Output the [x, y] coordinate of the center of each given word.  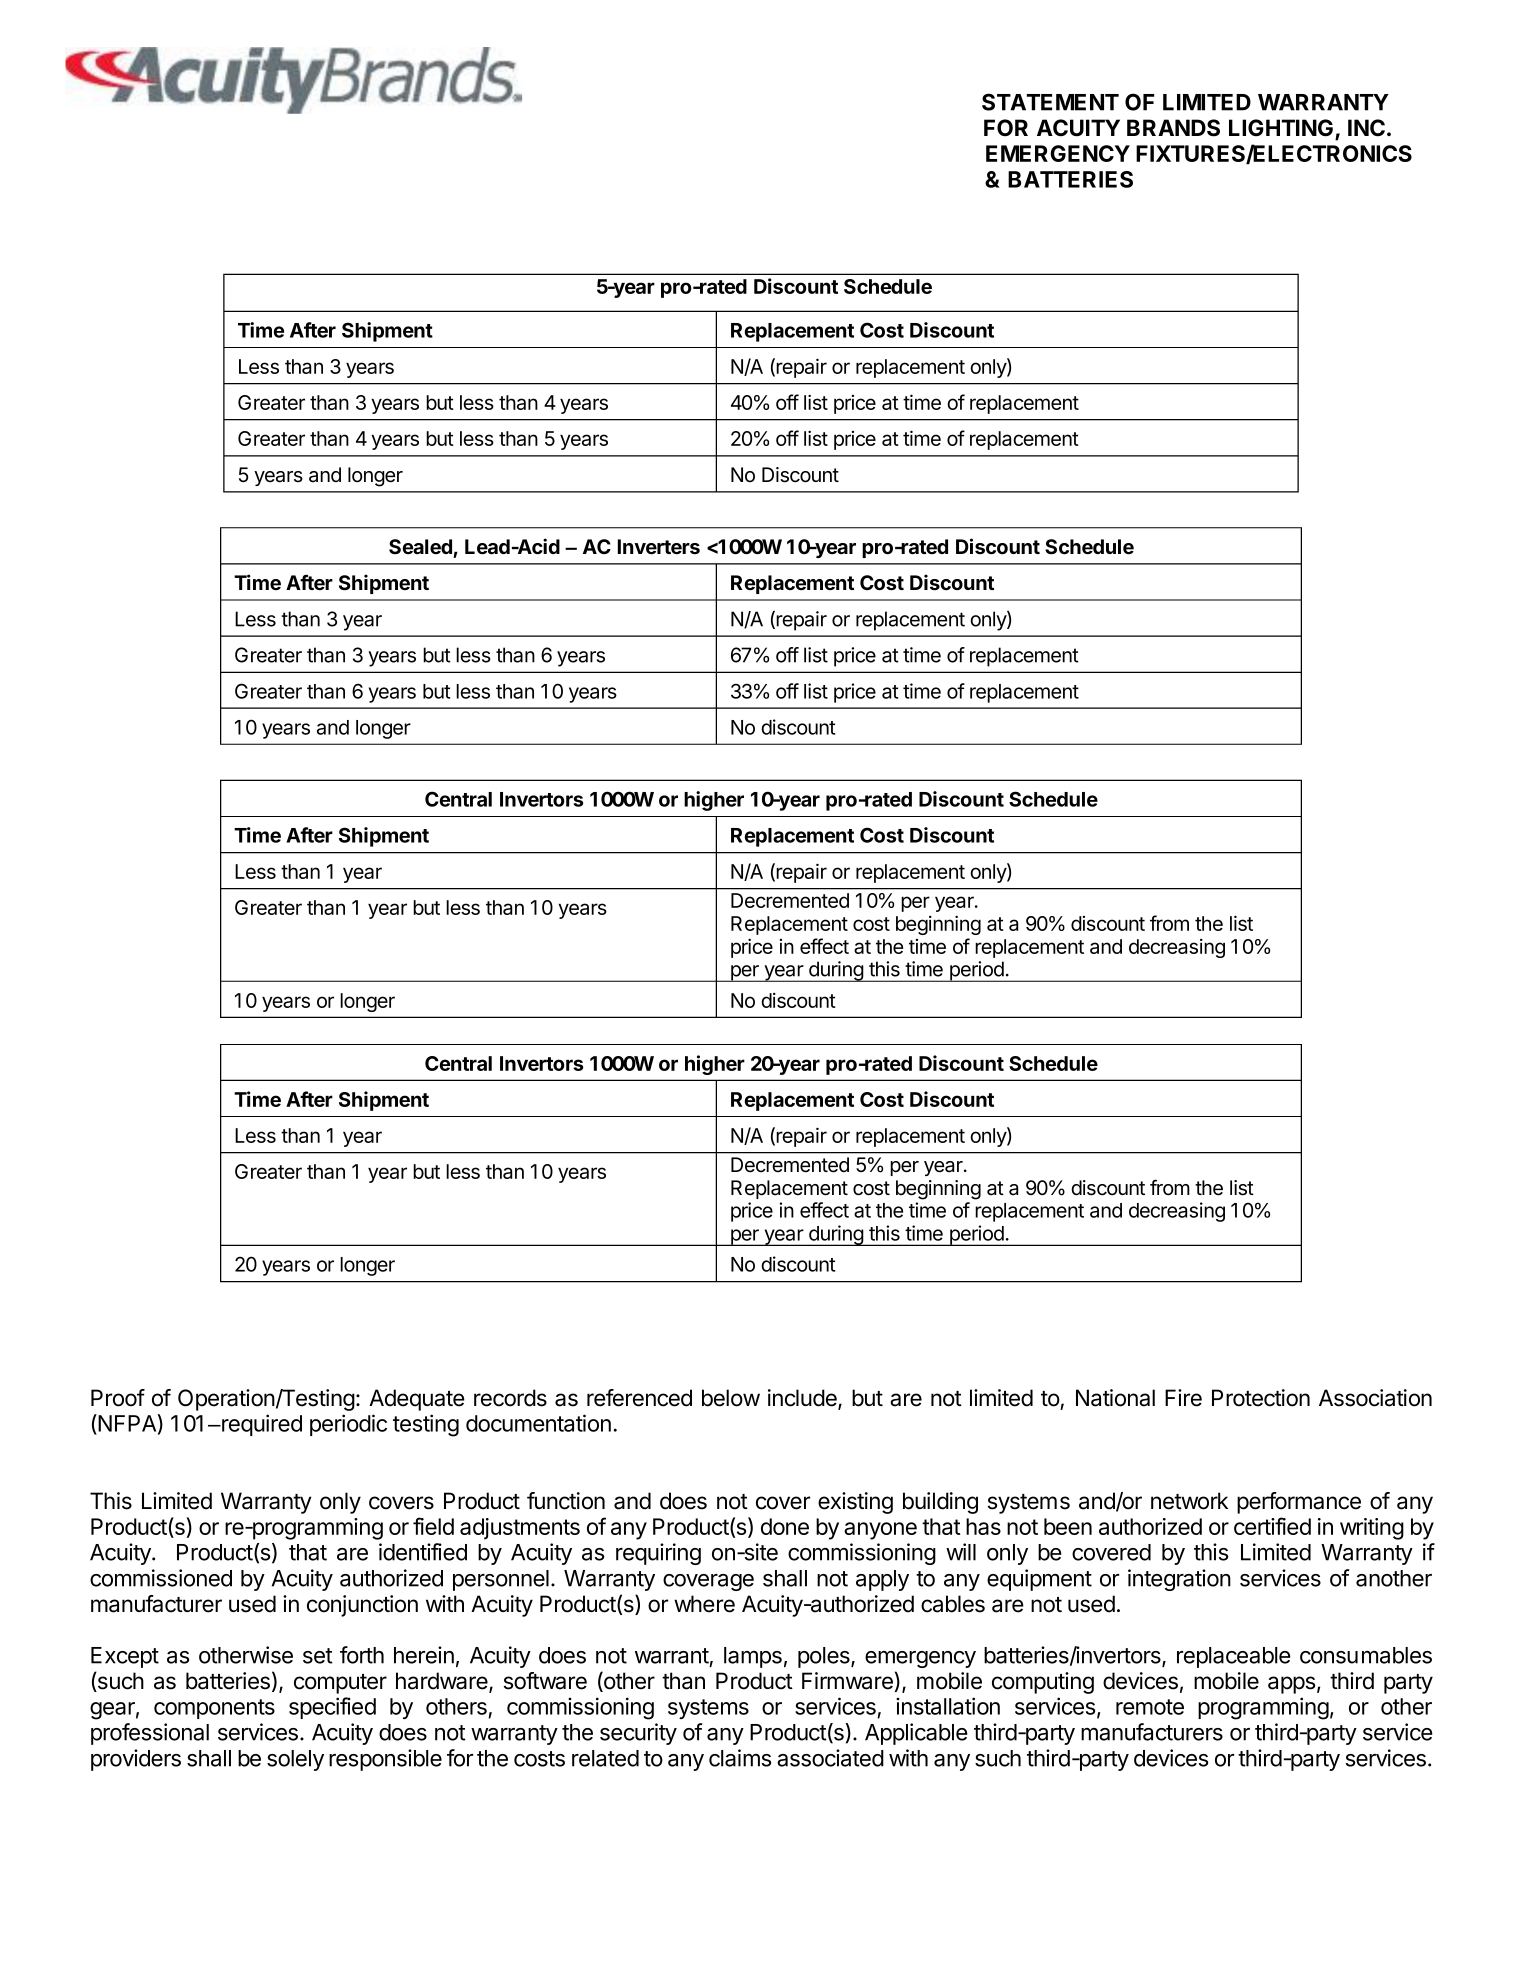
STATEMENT [1050, 102]
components [214, 1709]
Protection [1261, 1398]
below [731, 1398]
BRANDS [1173, 128]
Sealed [420, 547]
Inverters [659, 547]
